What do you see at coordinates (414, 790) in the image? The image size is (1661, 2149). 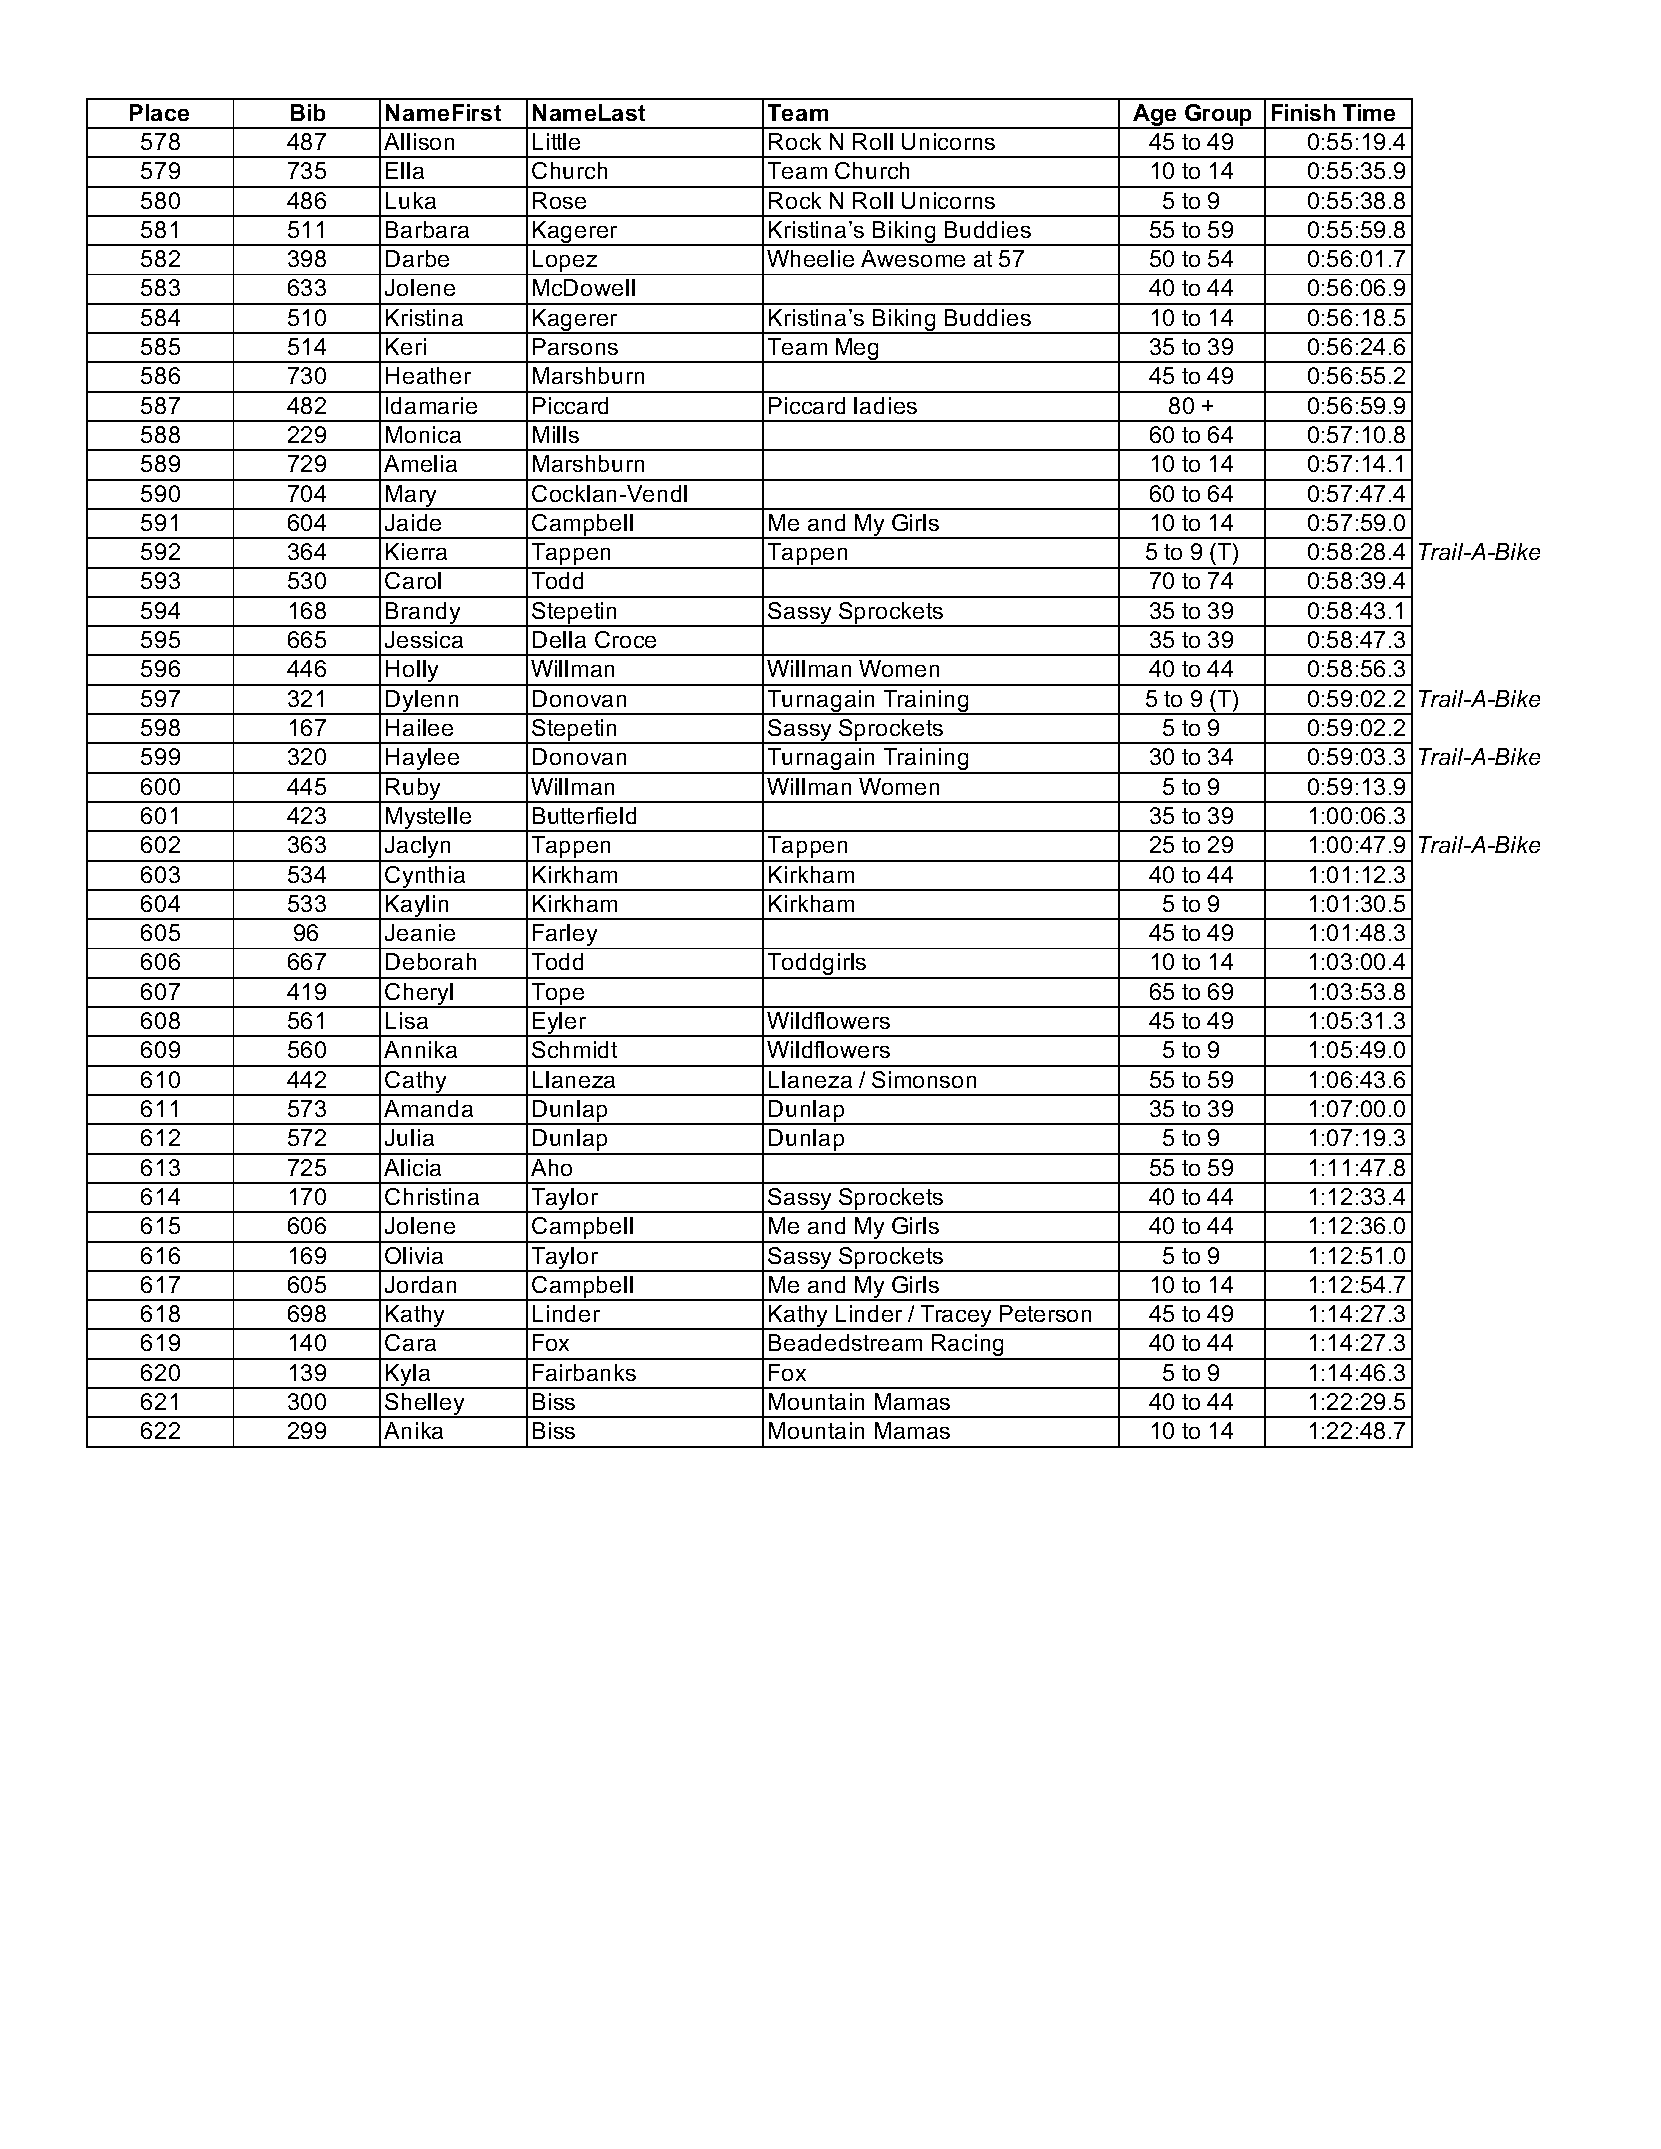 I see `Ruby` at bounding box center [414, 790].
